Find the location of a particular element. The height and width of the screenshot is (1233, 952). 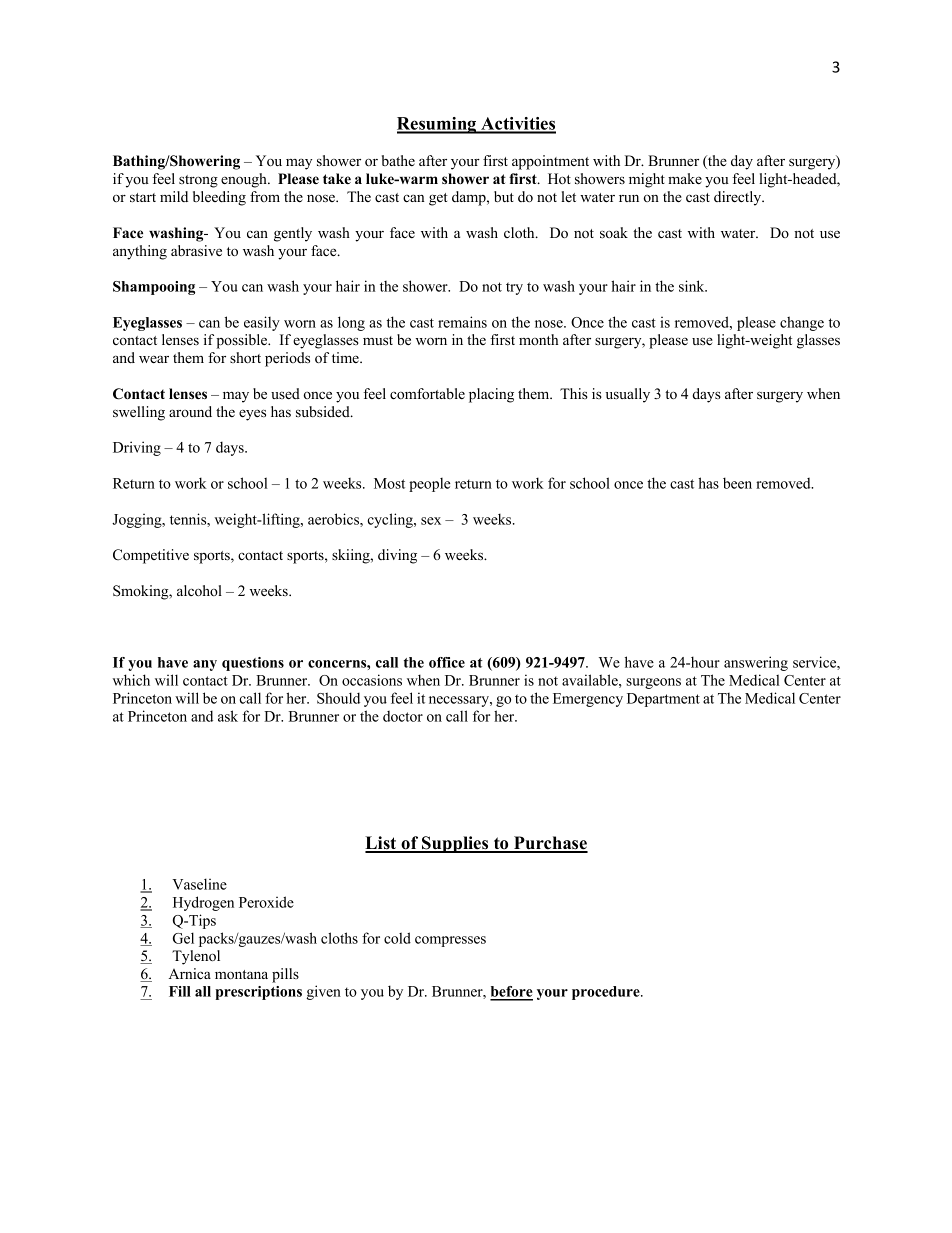

remains is located at coordinates (462, 322).
